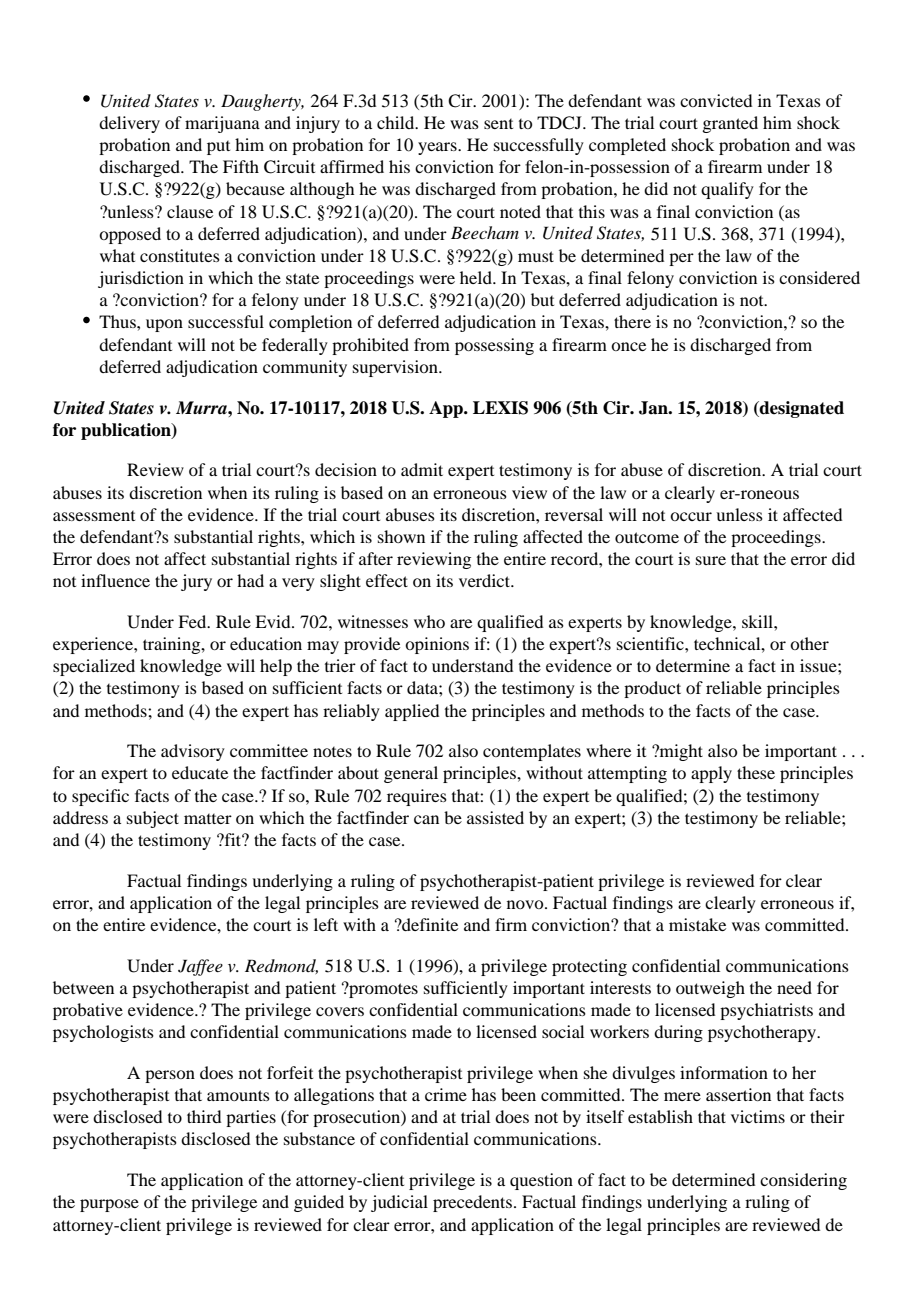 The height and width of the image is (1308, 924). I want to click on LEXIS, so click(500, 408).
